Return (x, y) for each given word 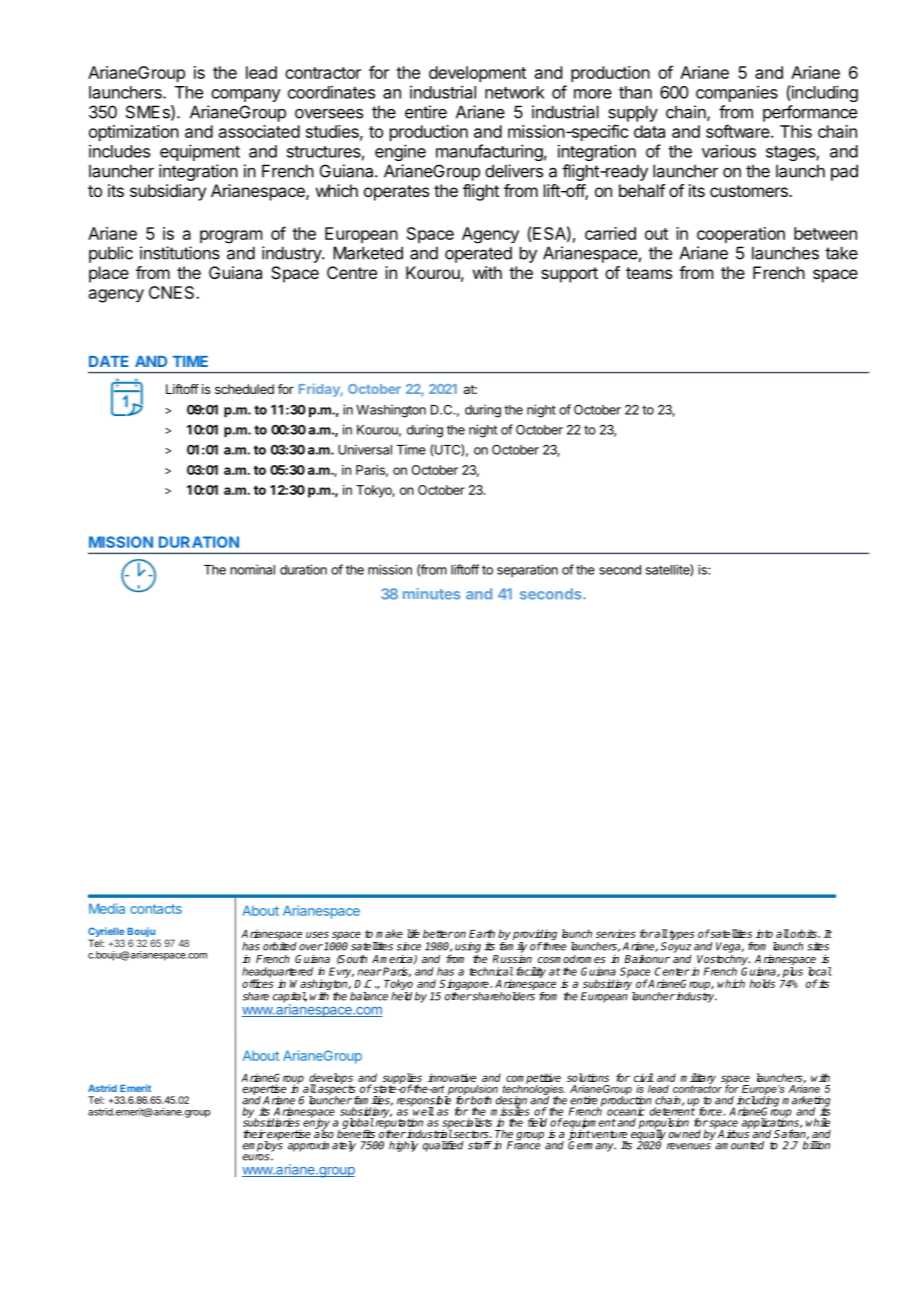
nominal (252, 569)
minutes (432, 594)
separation (527, 570)
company (246, 95)
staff (480, 1145)
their (254, 1134)
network (515, 92)
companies (737, 93)
